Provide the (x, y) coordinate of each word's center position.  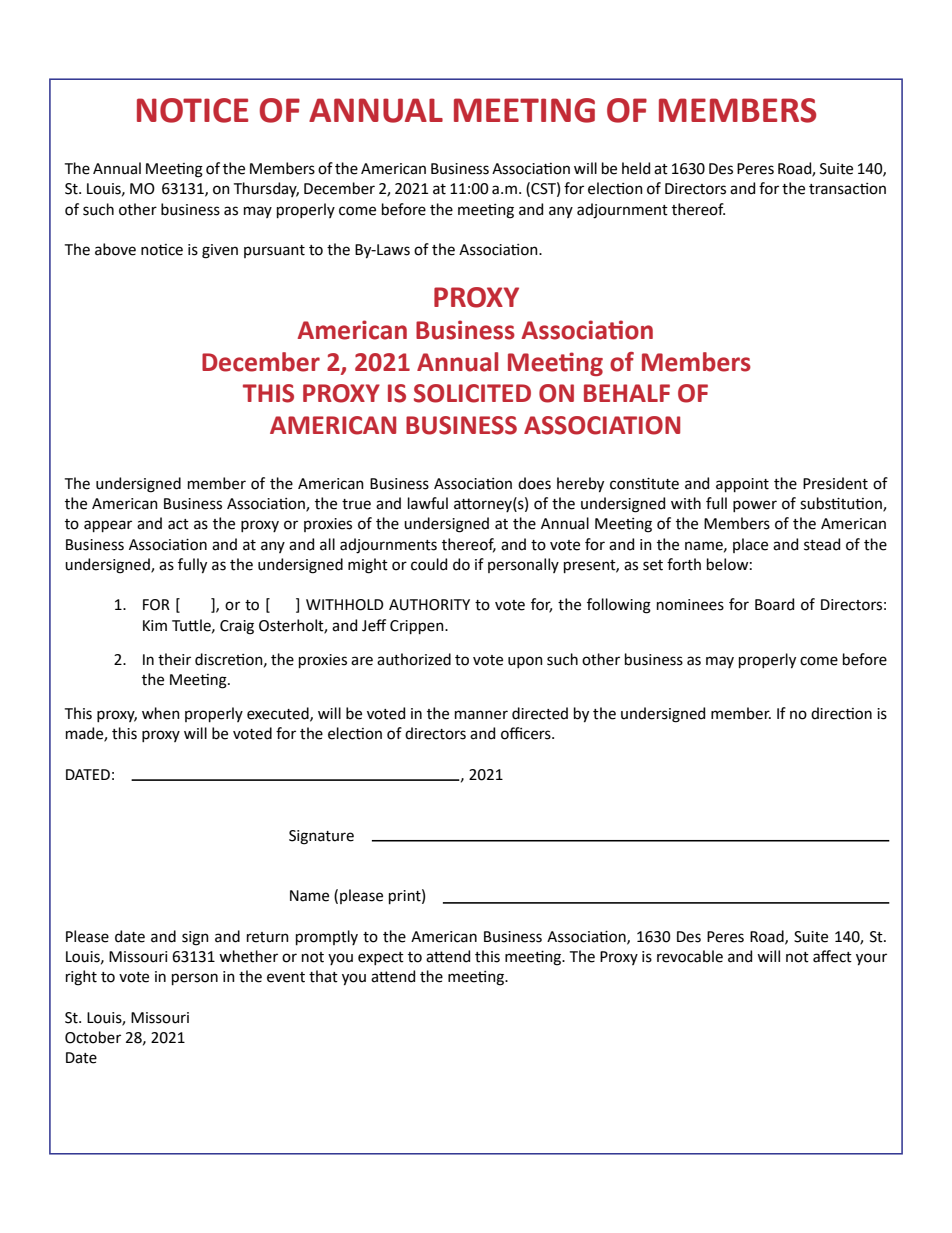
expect (381, 958)
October (93, 1037)
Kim (155, 625)
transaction (847, 189)
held (636, 168)
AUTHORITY (429, 605)
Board (774, 604)
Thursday (266, 189)
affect (832, 956)
